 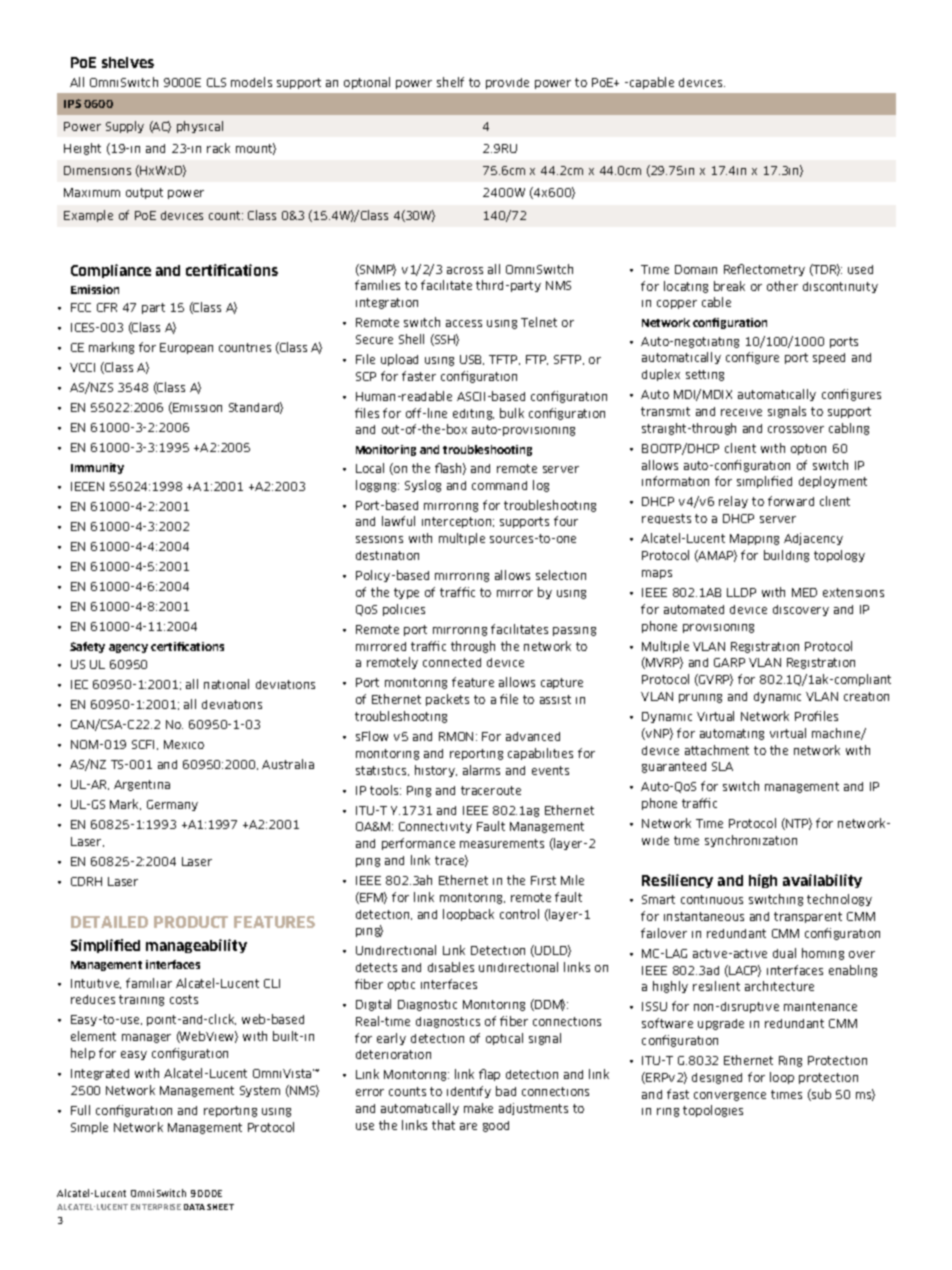 What do you see at coordinates (216, 82) in the screenshot?
I see `CLS` at bounding box center [216, 82].
